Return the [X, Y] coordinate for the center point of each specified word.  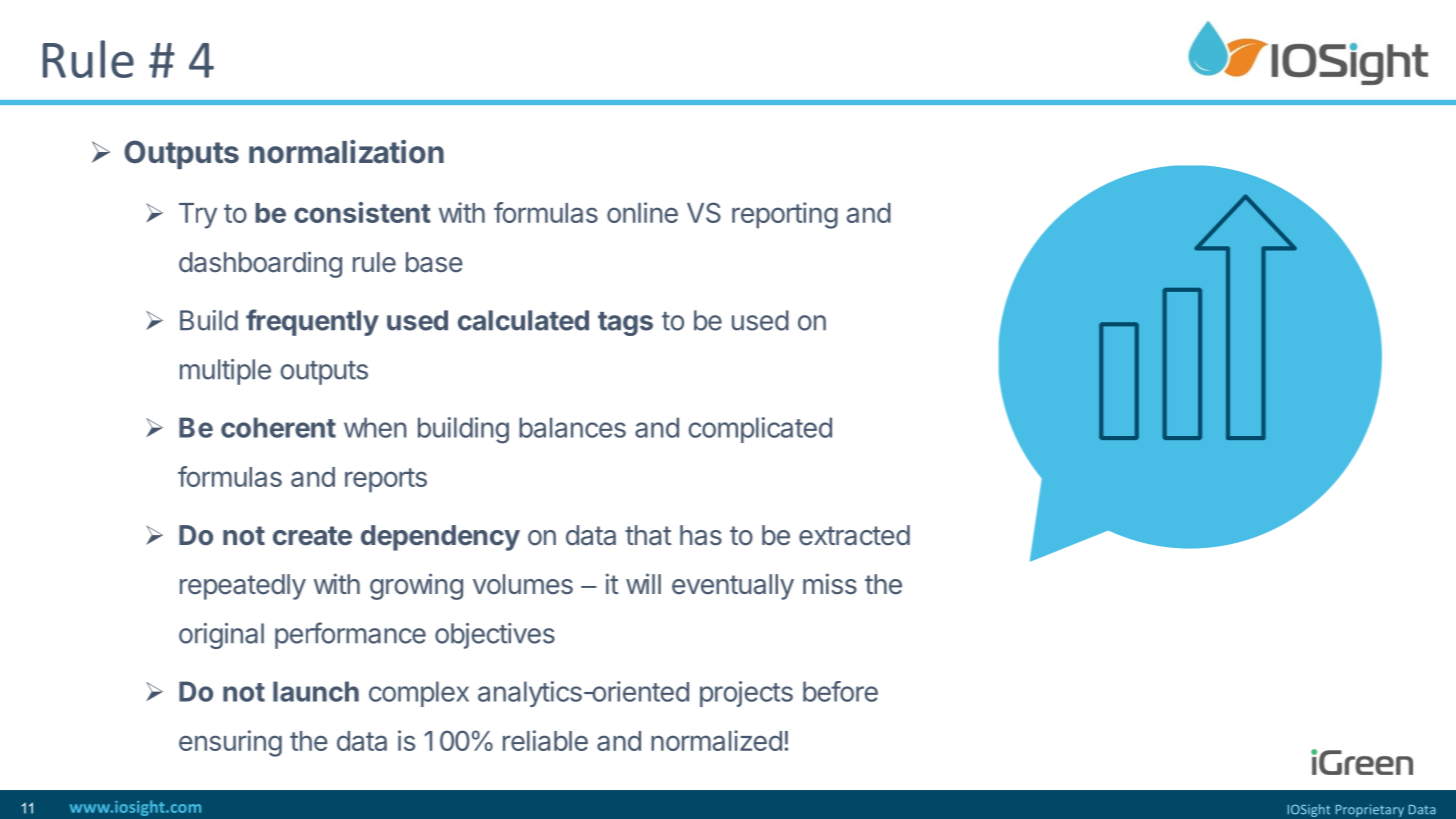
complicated [760, 430]
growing [416, 586]
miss [830, 583]
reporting [785, 215]
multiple [225, 372]
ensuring [230, 743]
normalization [346, 152]
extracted [854, 535]
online [642, 212]
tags [625, 324]
